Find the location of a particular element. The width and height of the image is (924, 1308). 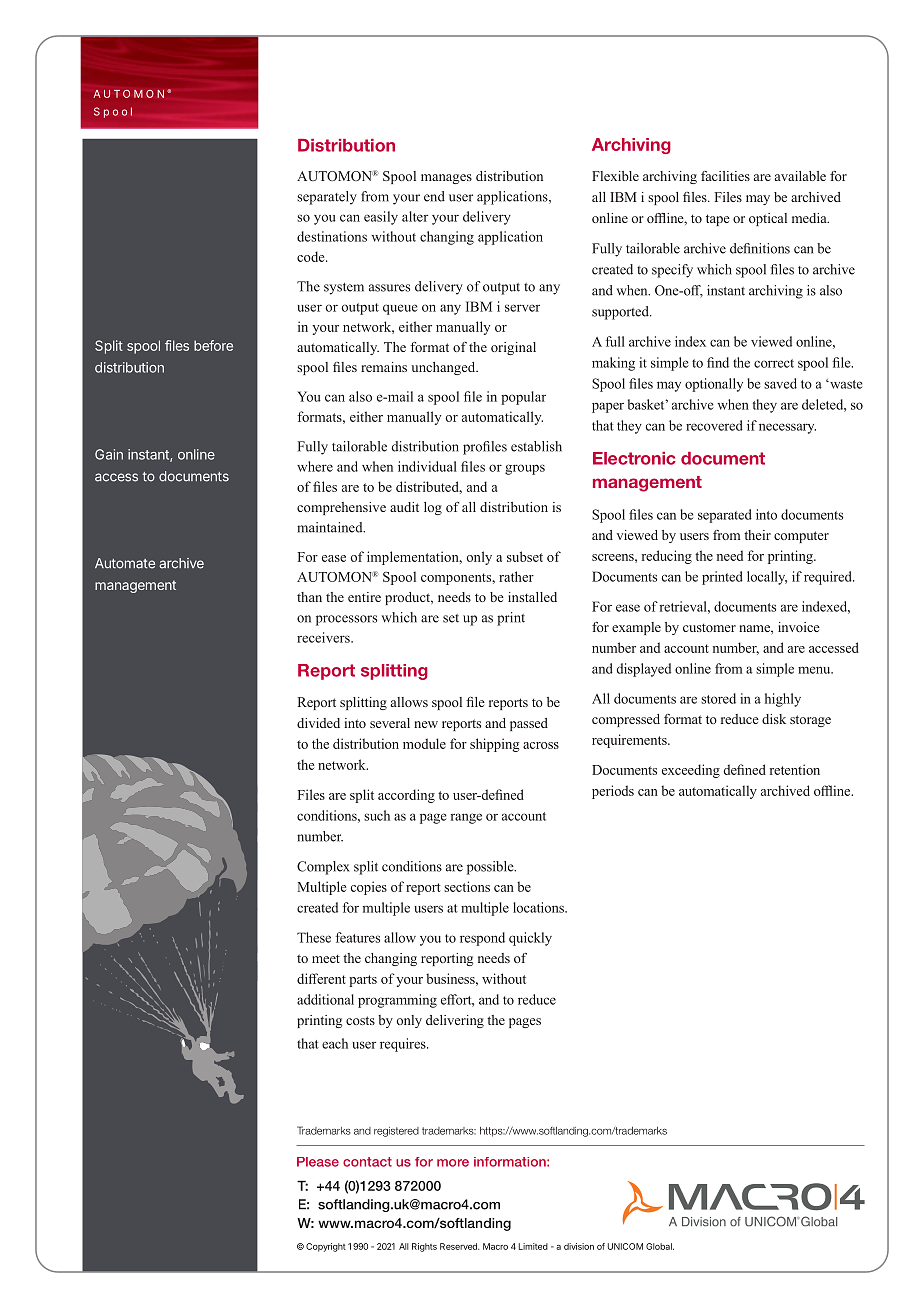

sections is located at coordinates (467, 886).
